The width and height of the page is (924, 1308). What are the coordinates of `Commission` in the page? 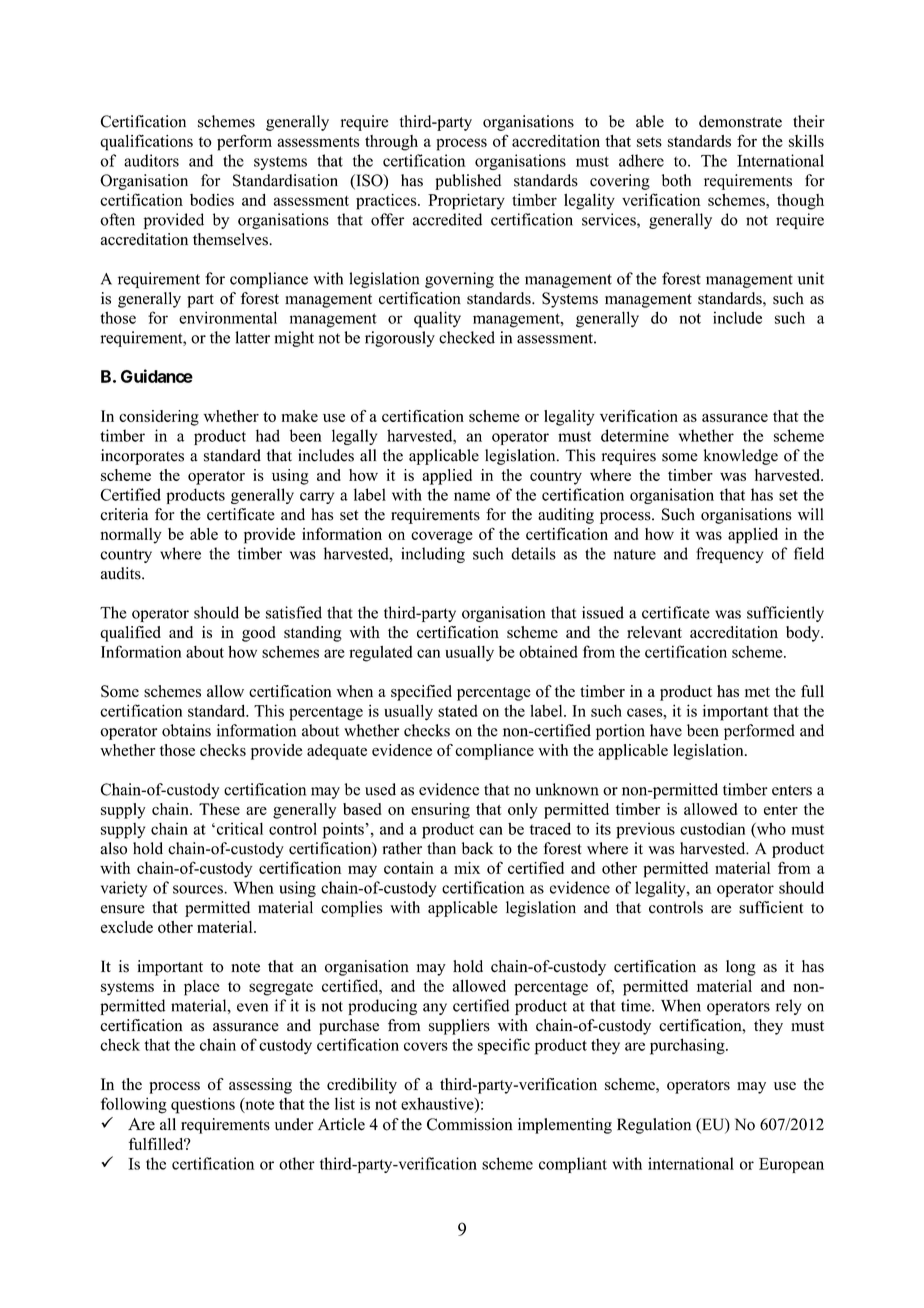 It's located at (470, 1124).
